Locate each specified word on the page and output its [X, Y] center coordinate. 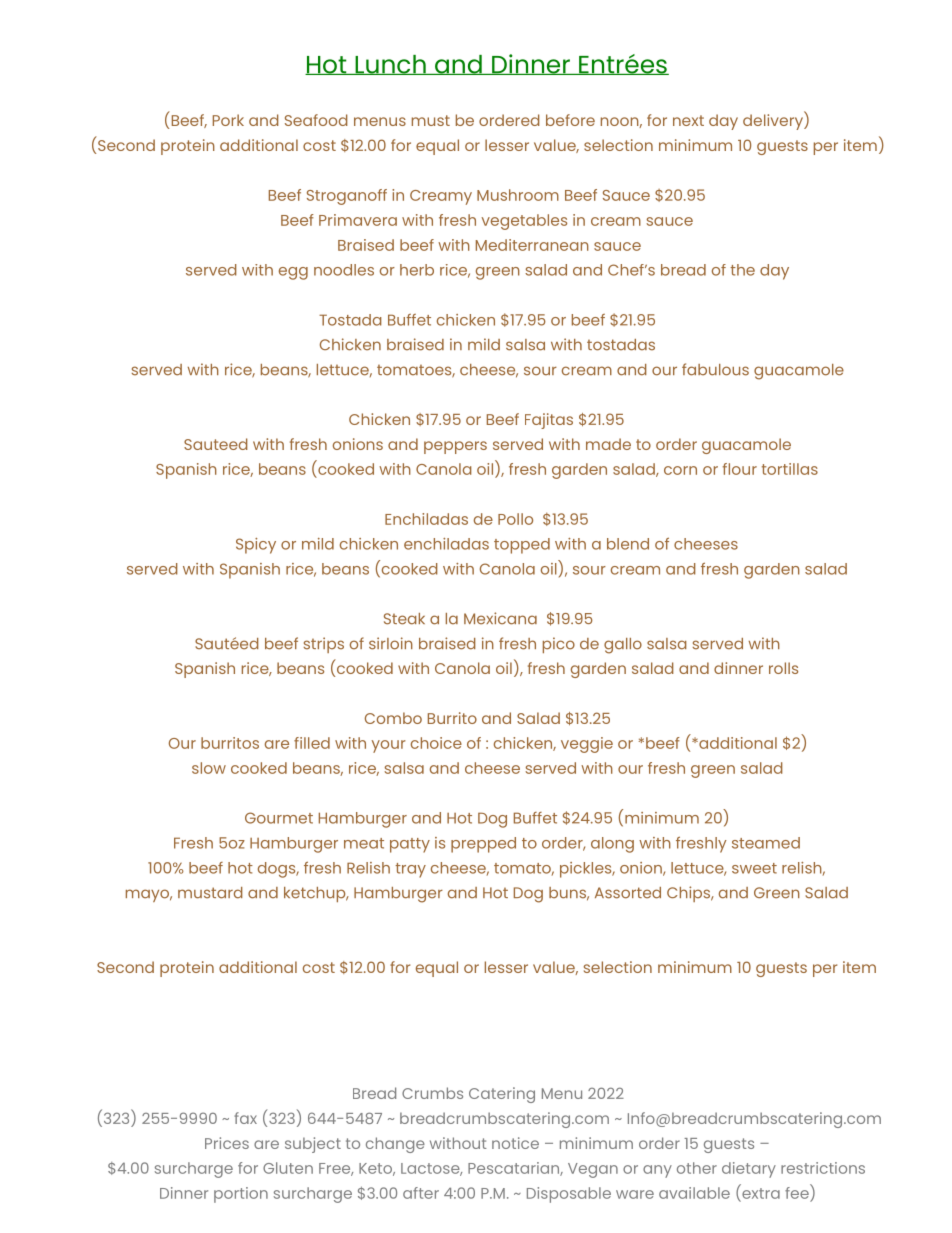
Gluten [288, 1168]
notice [515, 1143]
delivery [774, 121]
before [570, 120]
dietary [749, 1170]
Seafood [316, 120]
